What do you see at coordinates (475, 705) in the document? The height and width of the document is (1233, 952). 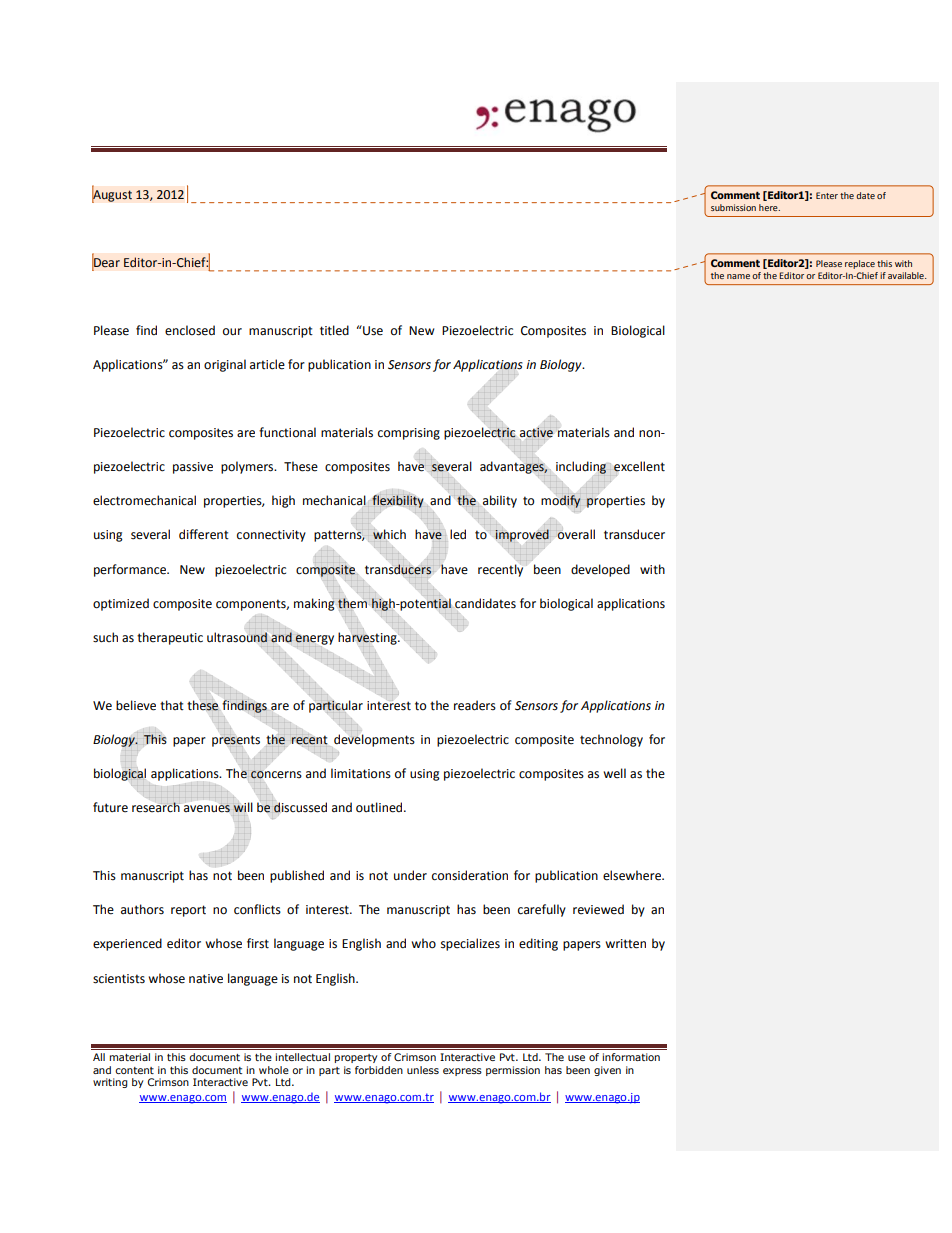 I see `readers` at bounding box center [475, 705].
